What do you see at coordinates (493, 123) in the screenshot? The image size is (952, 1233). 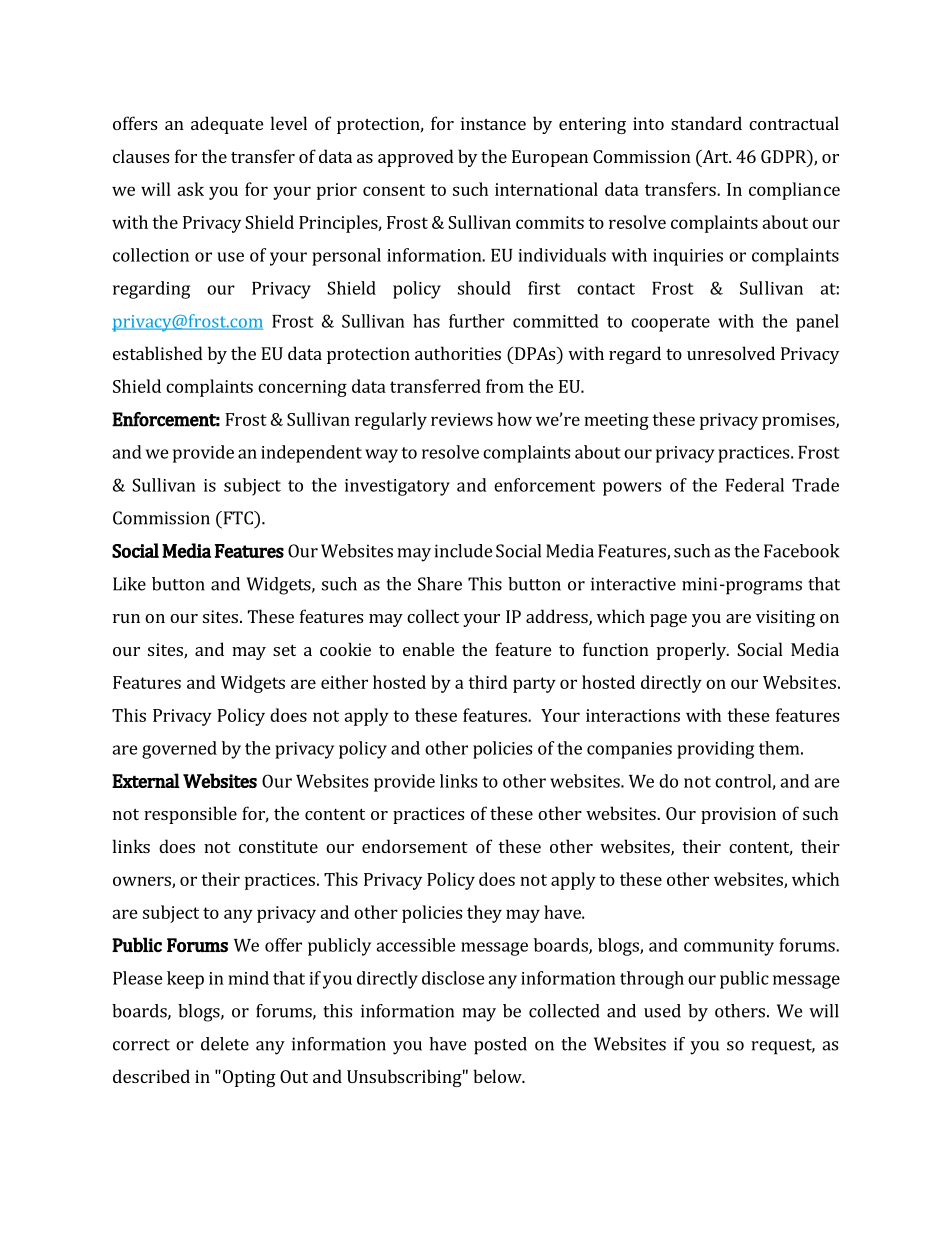 I see `instance` at bounding box center [493, 123].
